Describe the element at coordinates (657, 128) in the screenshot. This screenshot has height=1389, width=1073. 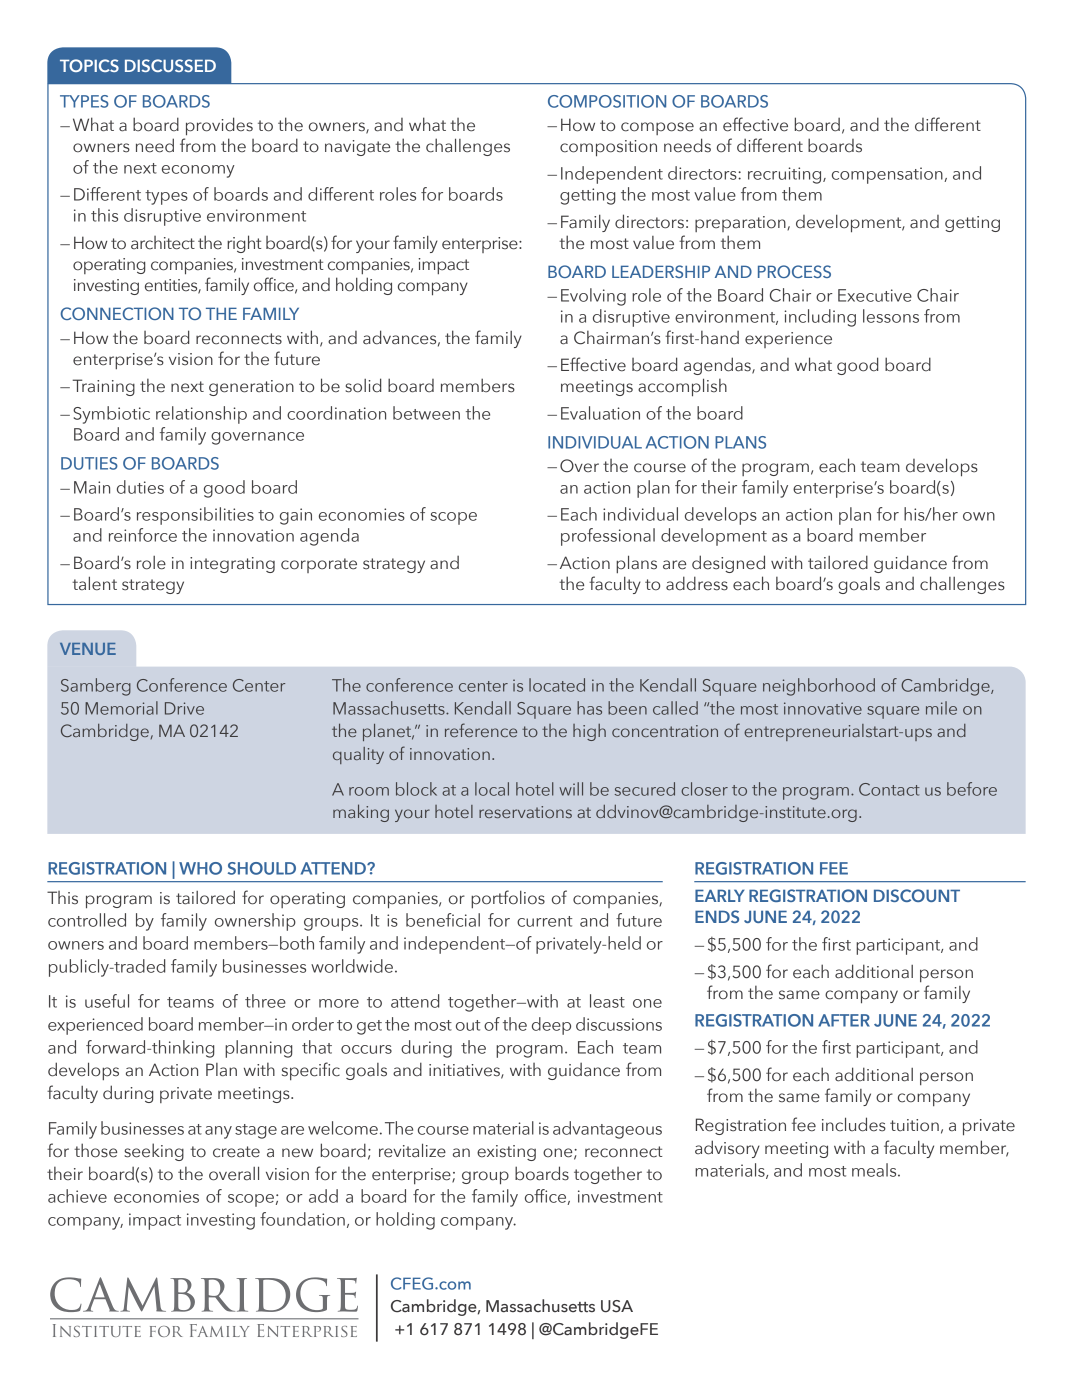
I see `compose` at that location.
